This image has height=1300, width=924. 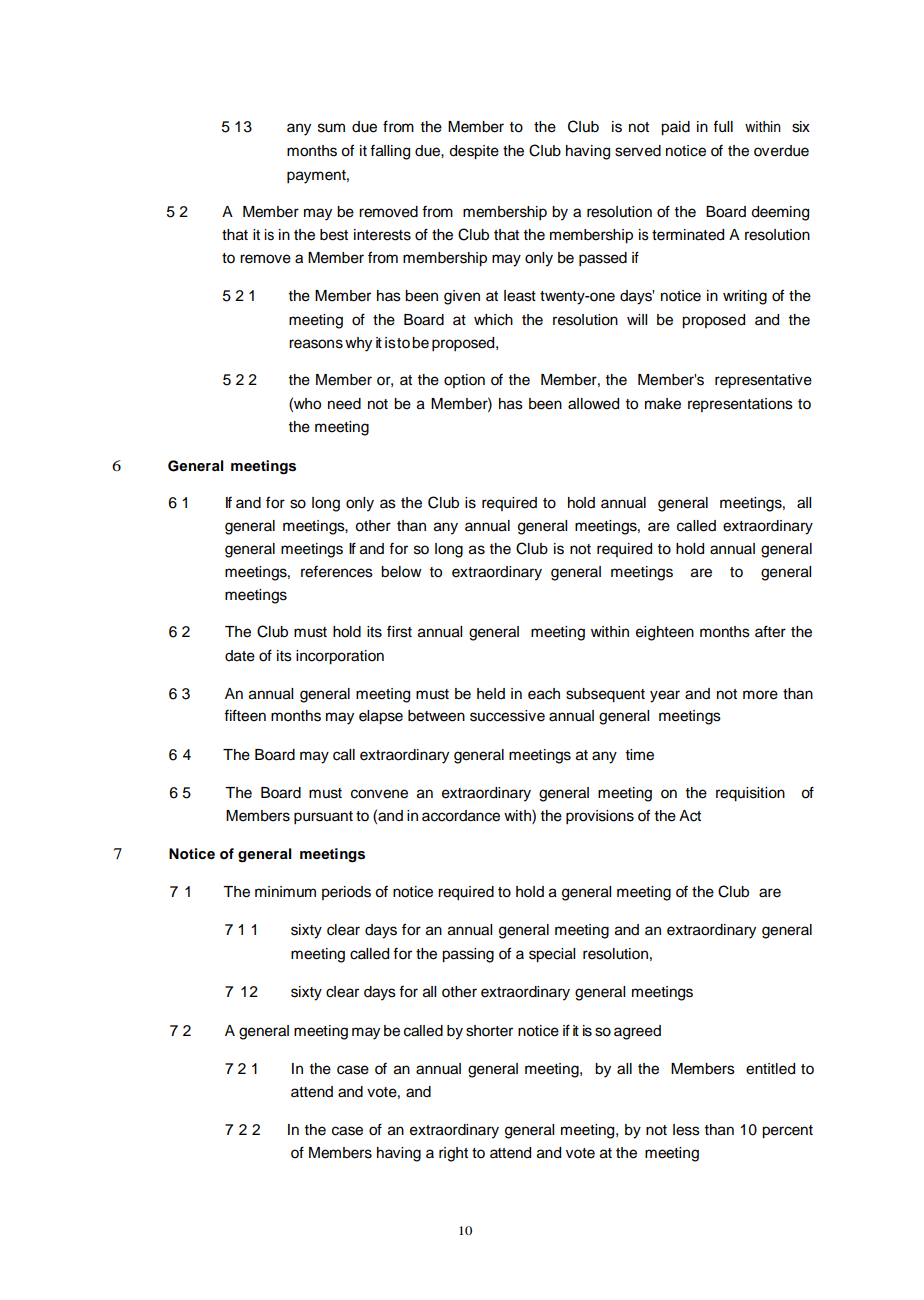 What do you see at coordinates (491, 694) in the image?
I see `held` at bounding box center [491, 694].
